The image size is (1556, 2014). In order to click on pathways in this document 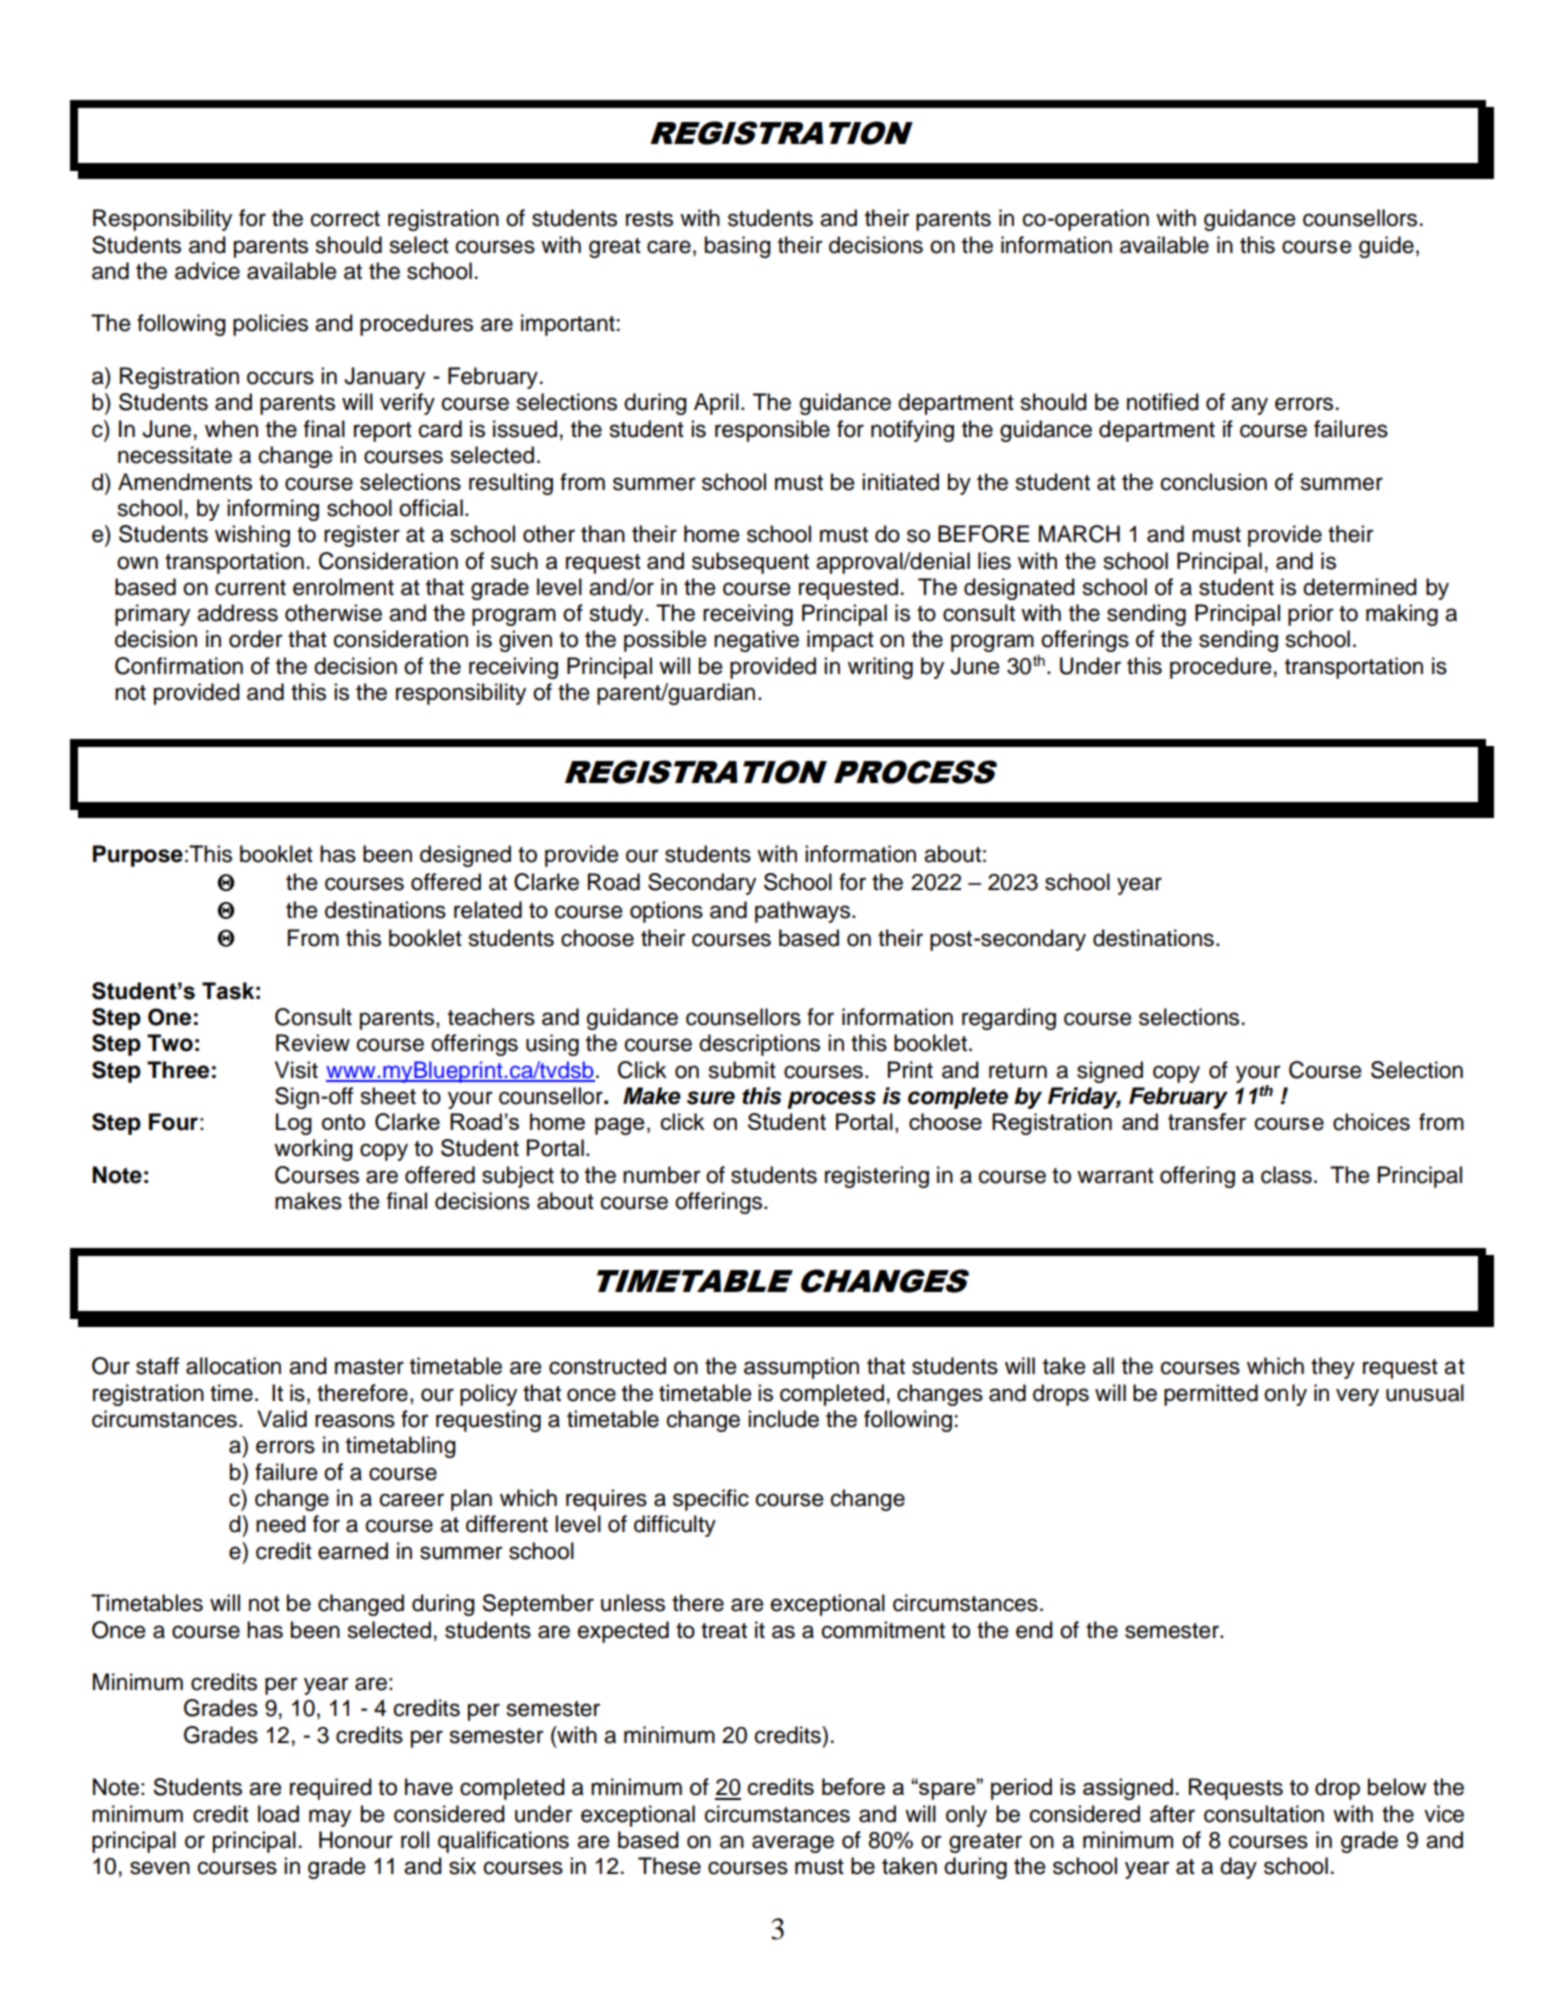, I will do `click(804, 912)`.
